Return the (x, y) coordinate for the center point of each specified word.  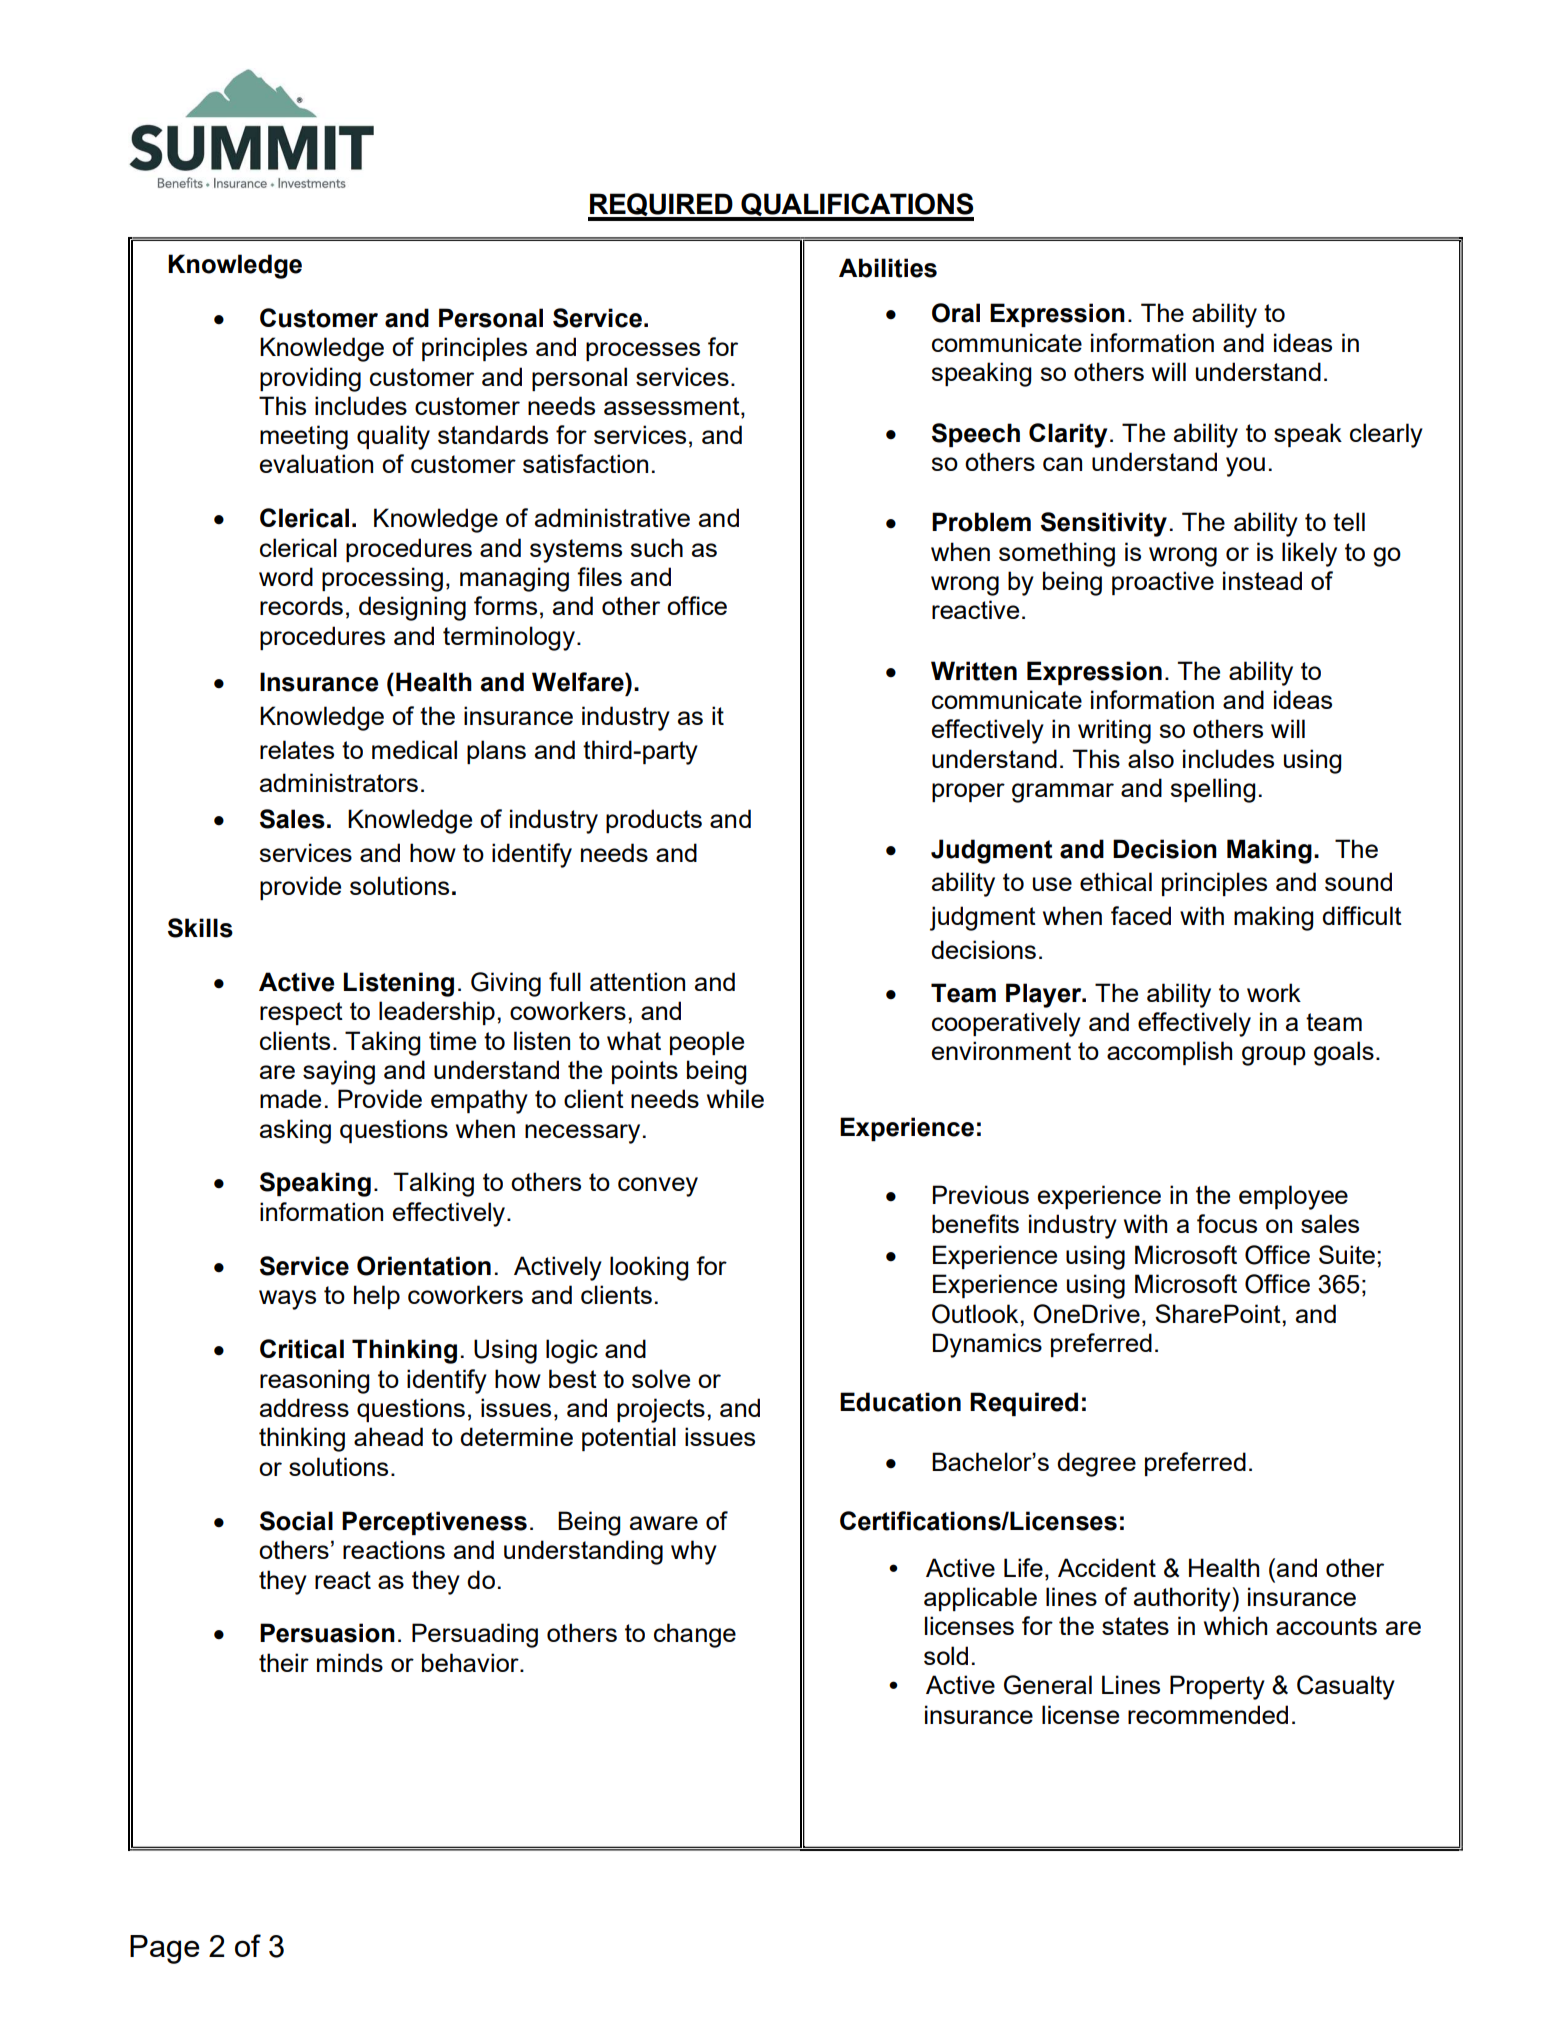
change (695, 1635)
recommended (1208, 1714)
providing (310, 379)
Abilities (888, 268)
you (1245, 467)
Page (164, 1949)
